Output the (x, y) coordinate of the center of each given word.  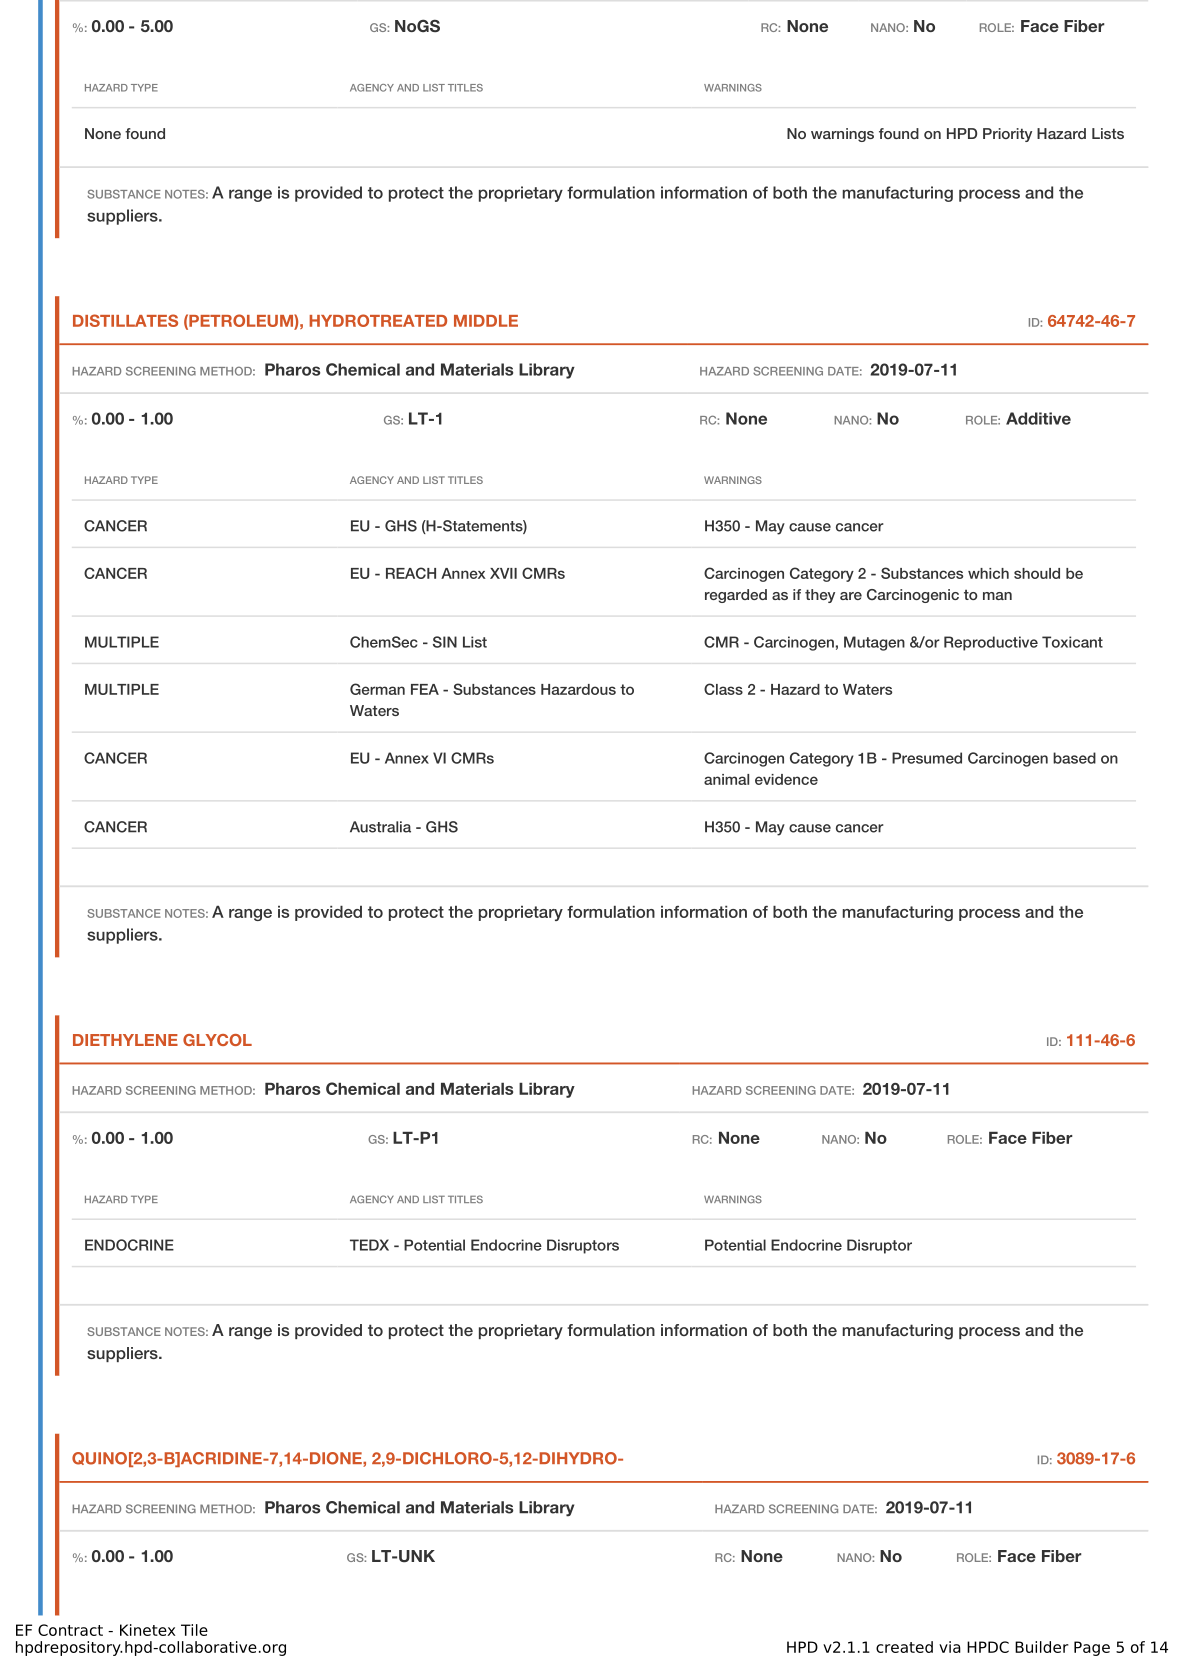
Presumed (927, 758)
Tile (194, 1630)
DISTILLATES (125, 320)
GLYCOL (217, 1040)
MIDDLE (486, 321)
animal (726, 779)
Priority (1007, 135)
